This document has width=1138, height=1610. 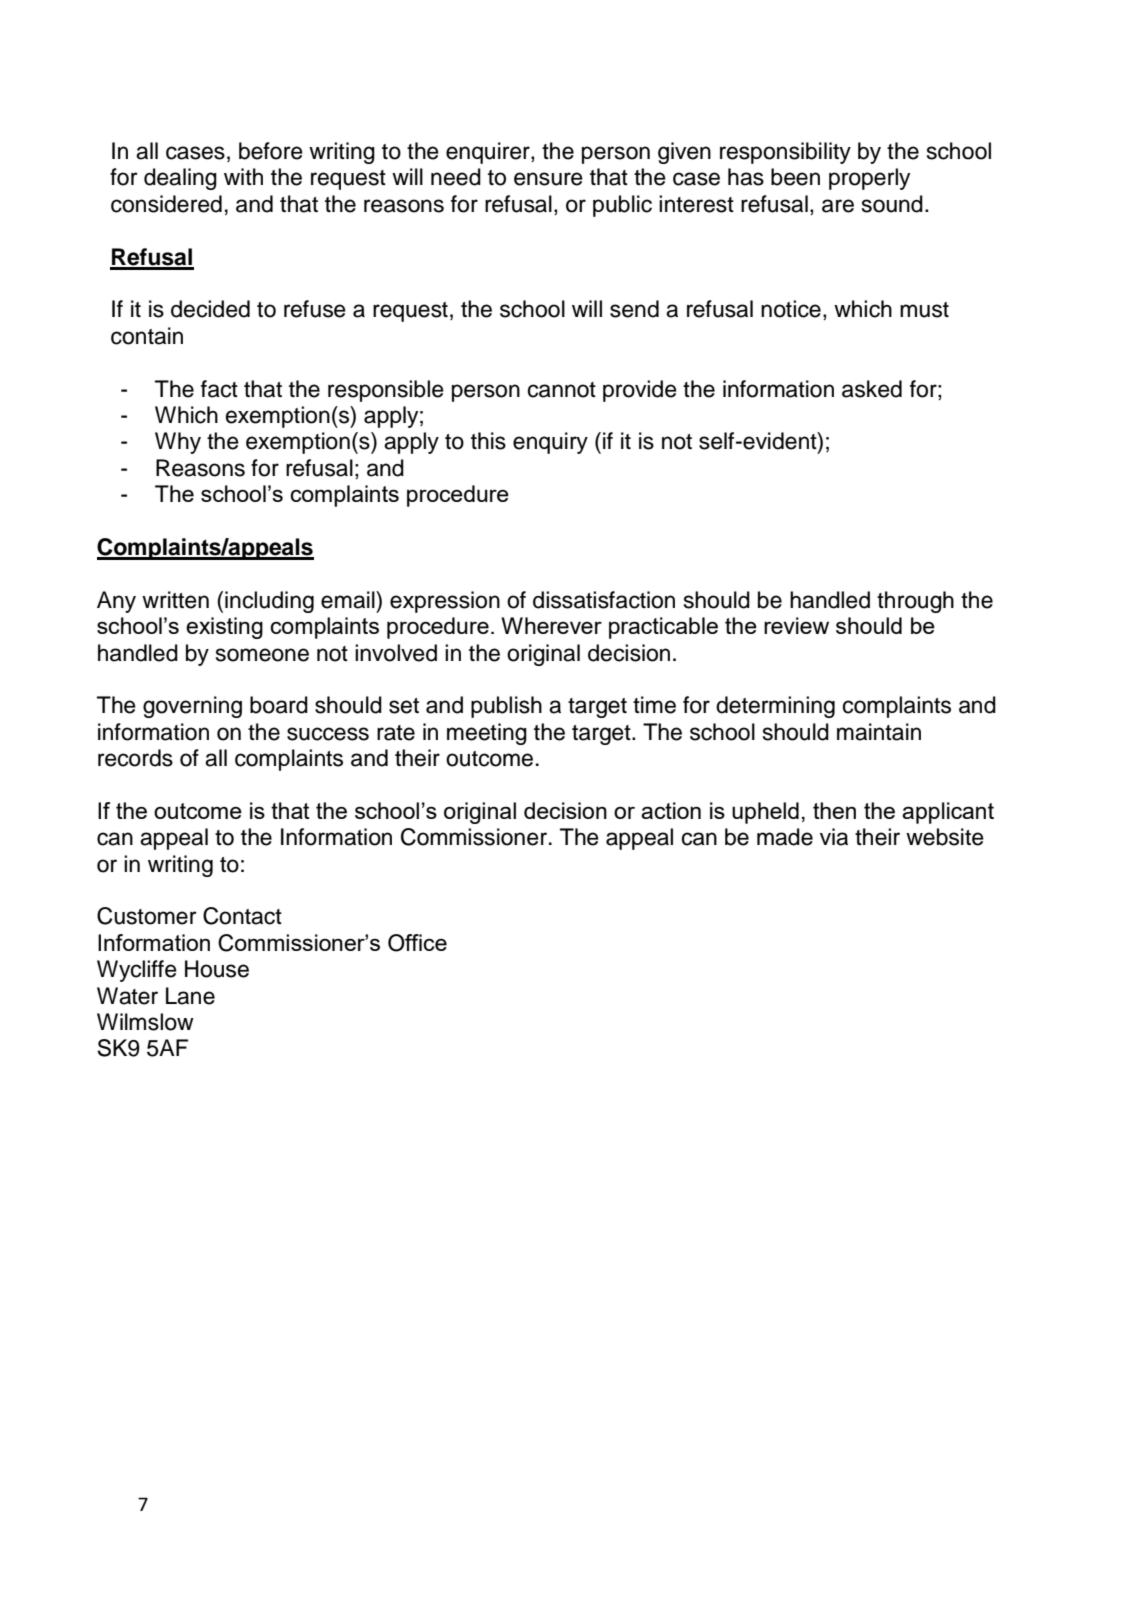 I want to click on House, so click(x=217, y=969).
